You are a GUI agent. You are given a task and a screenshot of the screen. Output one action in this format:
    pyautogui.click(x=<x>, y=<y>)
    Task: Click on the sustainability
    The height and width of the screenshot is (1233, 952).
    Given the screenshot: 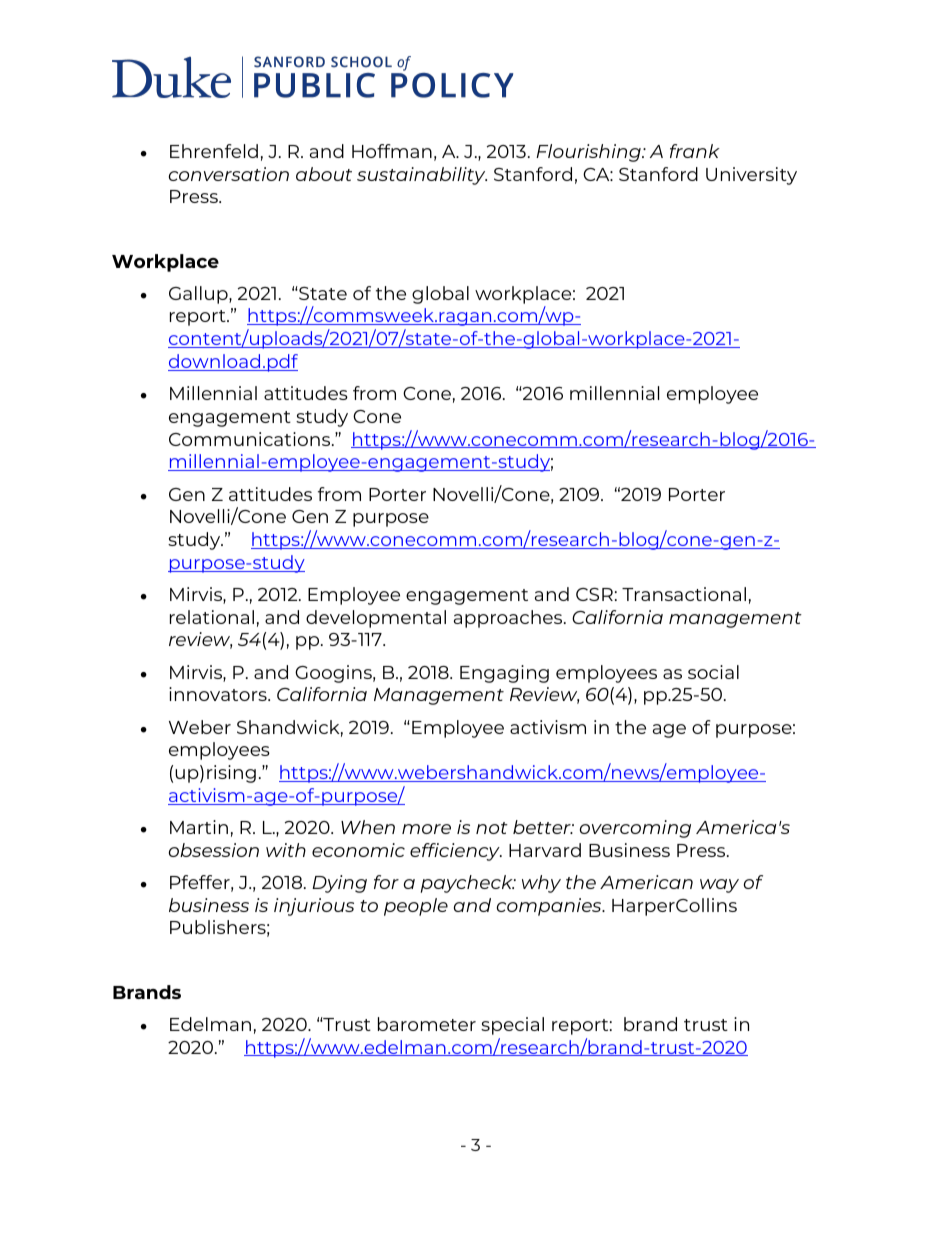 What is the action you would take?
    pyautogui.click(x=422, y=176)
